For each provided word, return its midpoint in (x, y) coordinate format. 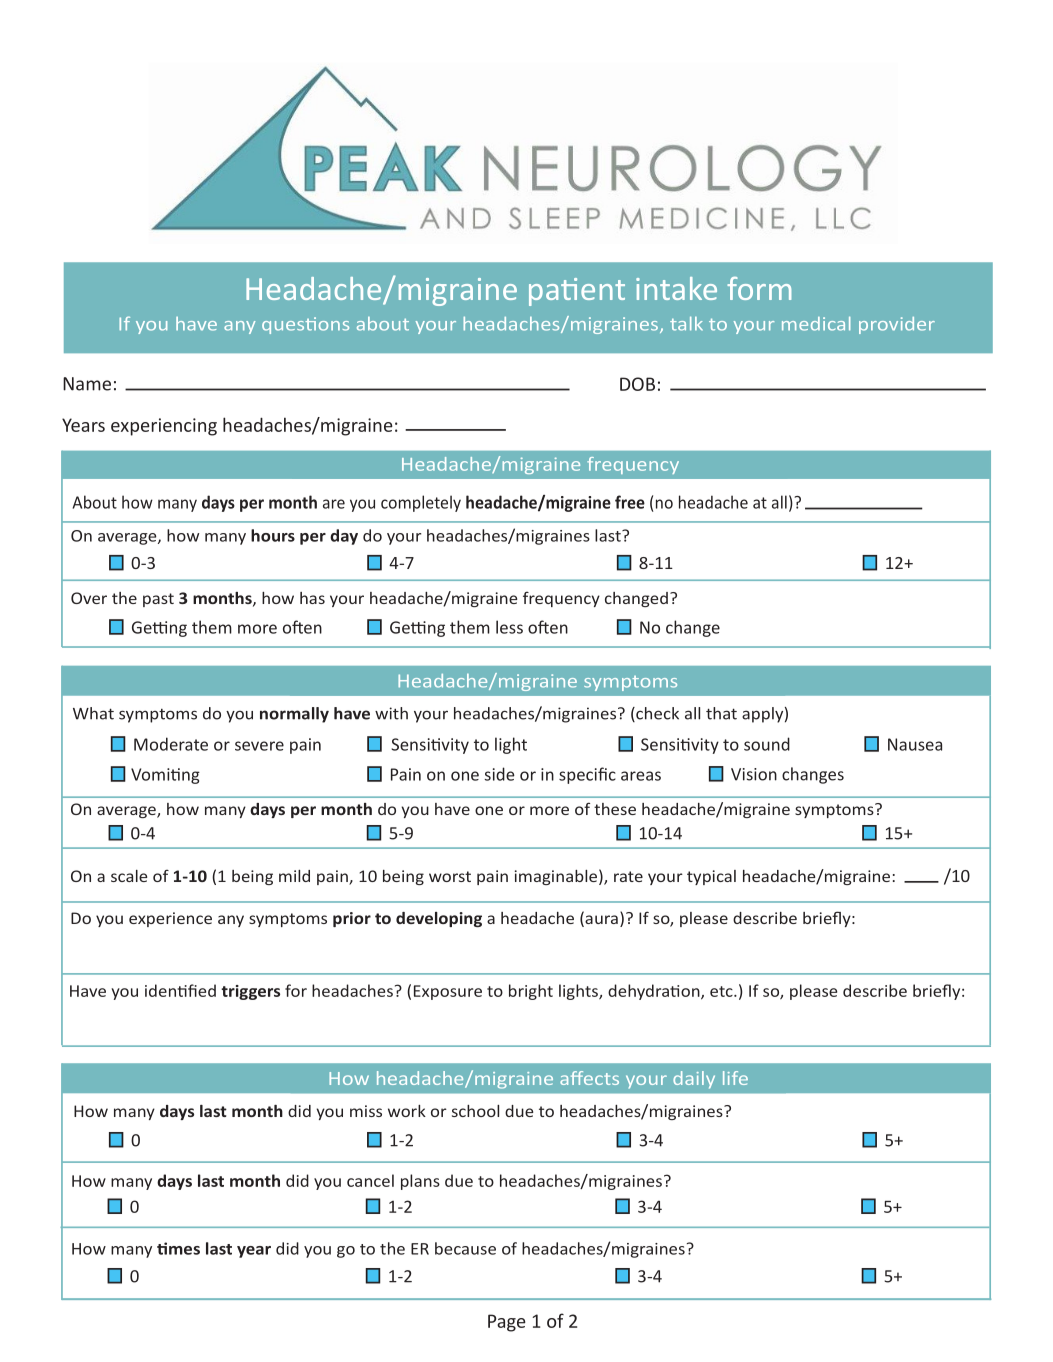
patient (577, 292)
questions (305, 325)
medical (816, 324)
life (735, 1078)
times (178, 1248)
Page (507, 1323)
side (500, 774)
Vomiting (165, 776)
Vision (754, 774)
